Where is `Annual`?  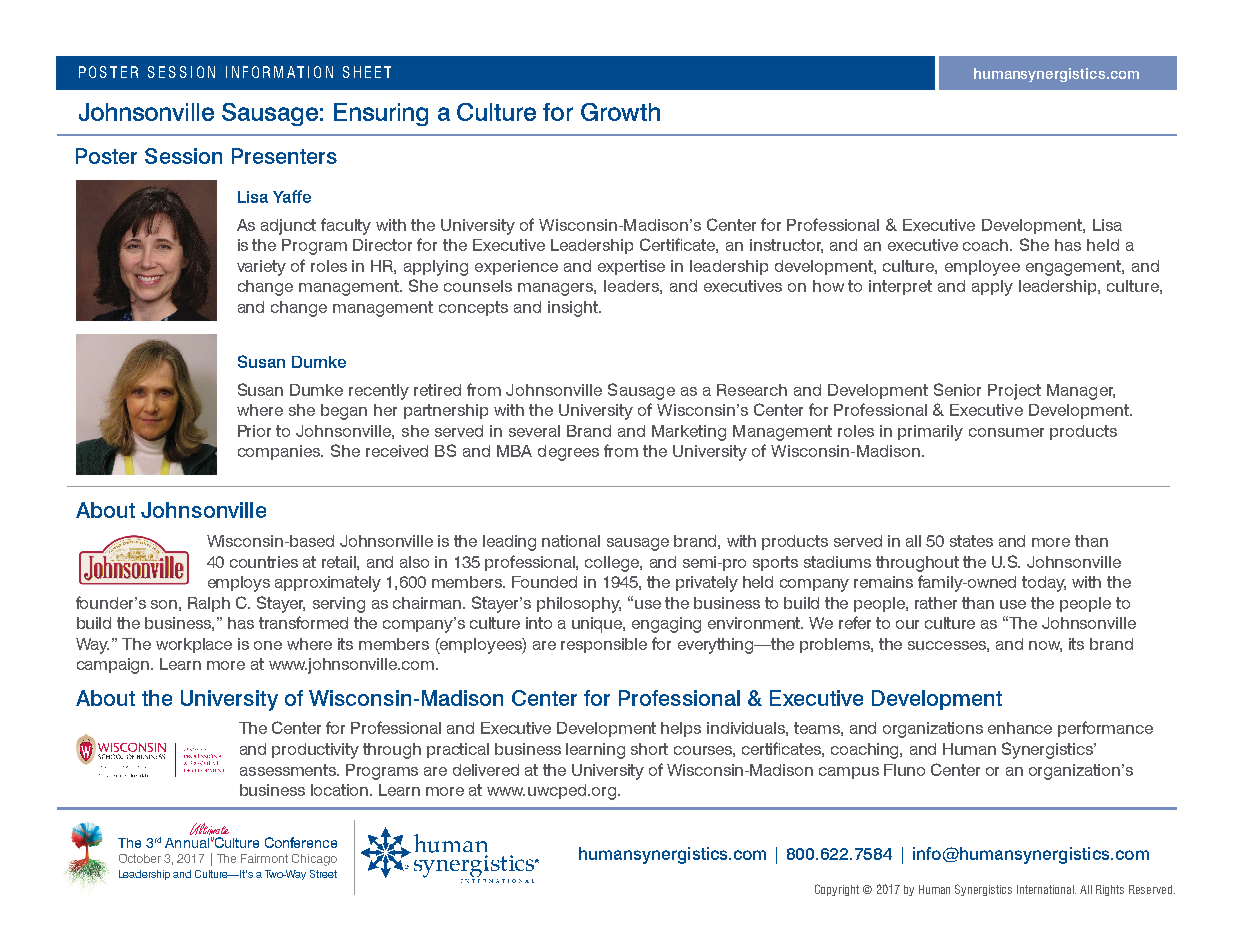 Annual is located at coordinates (187, 843).
